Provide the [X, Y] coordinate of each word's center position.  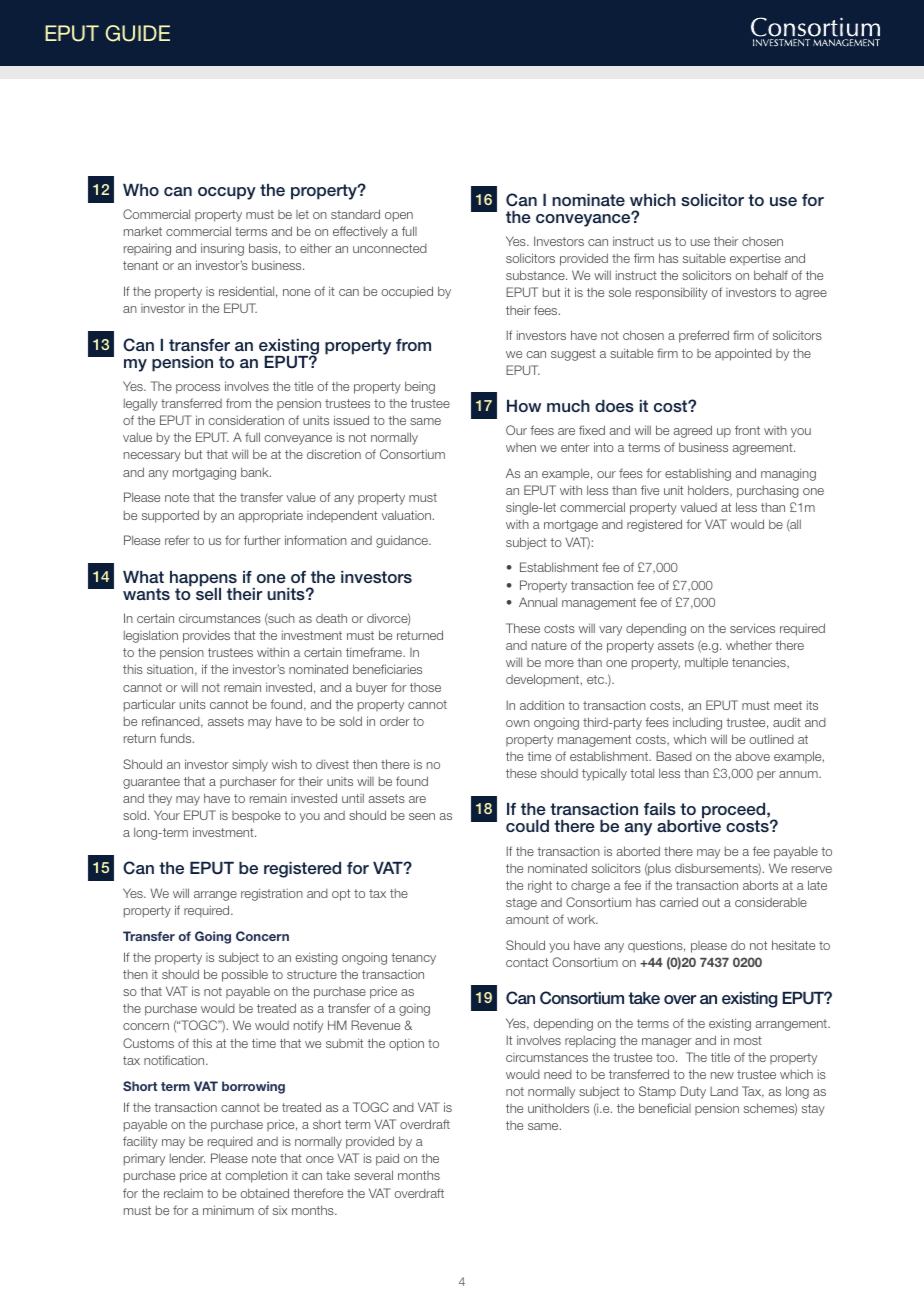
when [521, 447]
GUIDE [137, 33]
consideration [246, 420]
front [747, 430]
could [527, 826]
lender [187, 1158]
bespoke [256, 816]
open [399, 217]
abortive [689, 825]
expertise [755, 259]
